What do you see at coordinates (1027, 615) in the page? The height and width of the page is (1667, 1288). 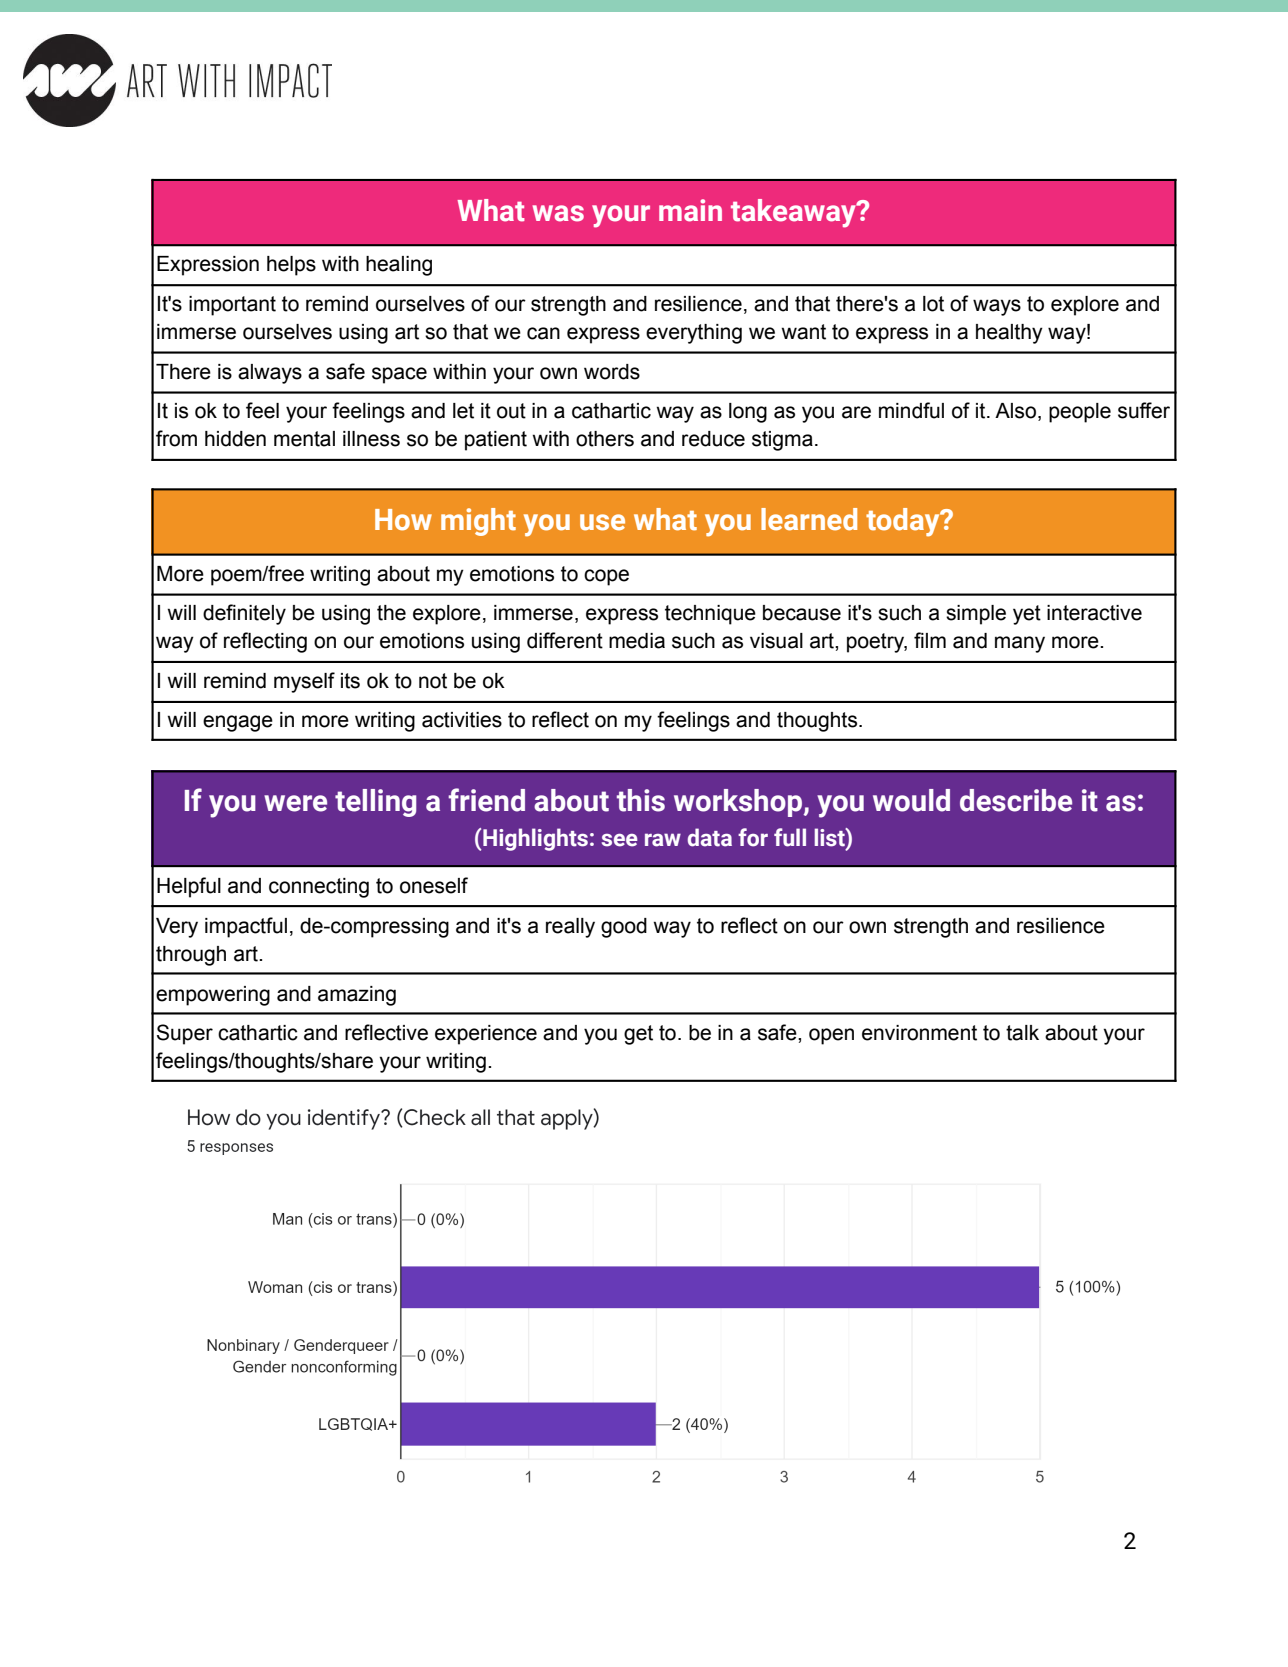 I see `yet` at bounding box center [1027, 615].
